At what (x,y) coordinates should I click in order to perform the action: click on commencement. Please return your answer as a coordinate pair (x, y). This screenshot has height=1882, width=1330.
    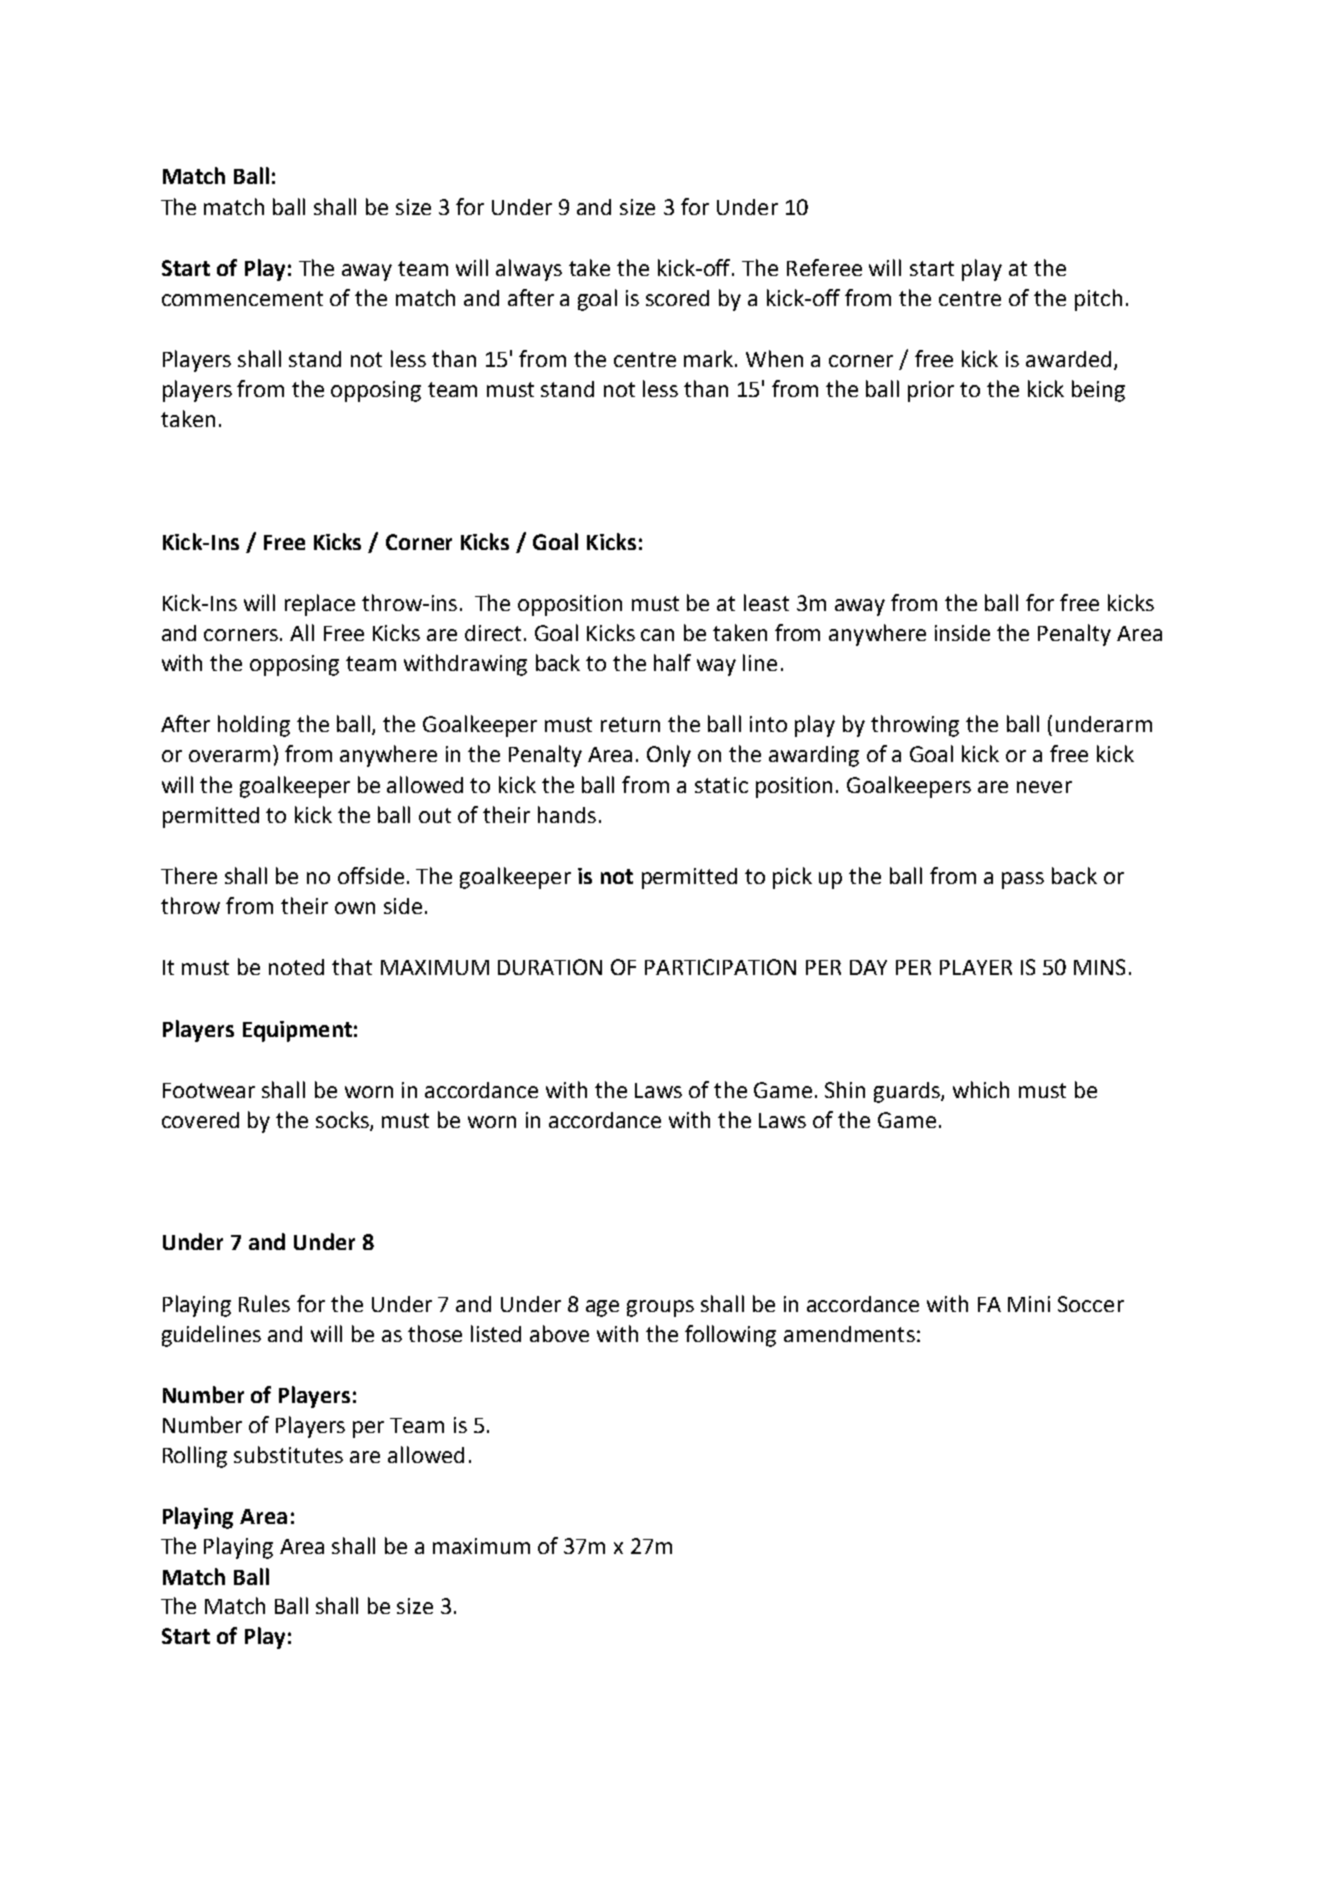
    Looking at the image, I should click on (242, 298).
